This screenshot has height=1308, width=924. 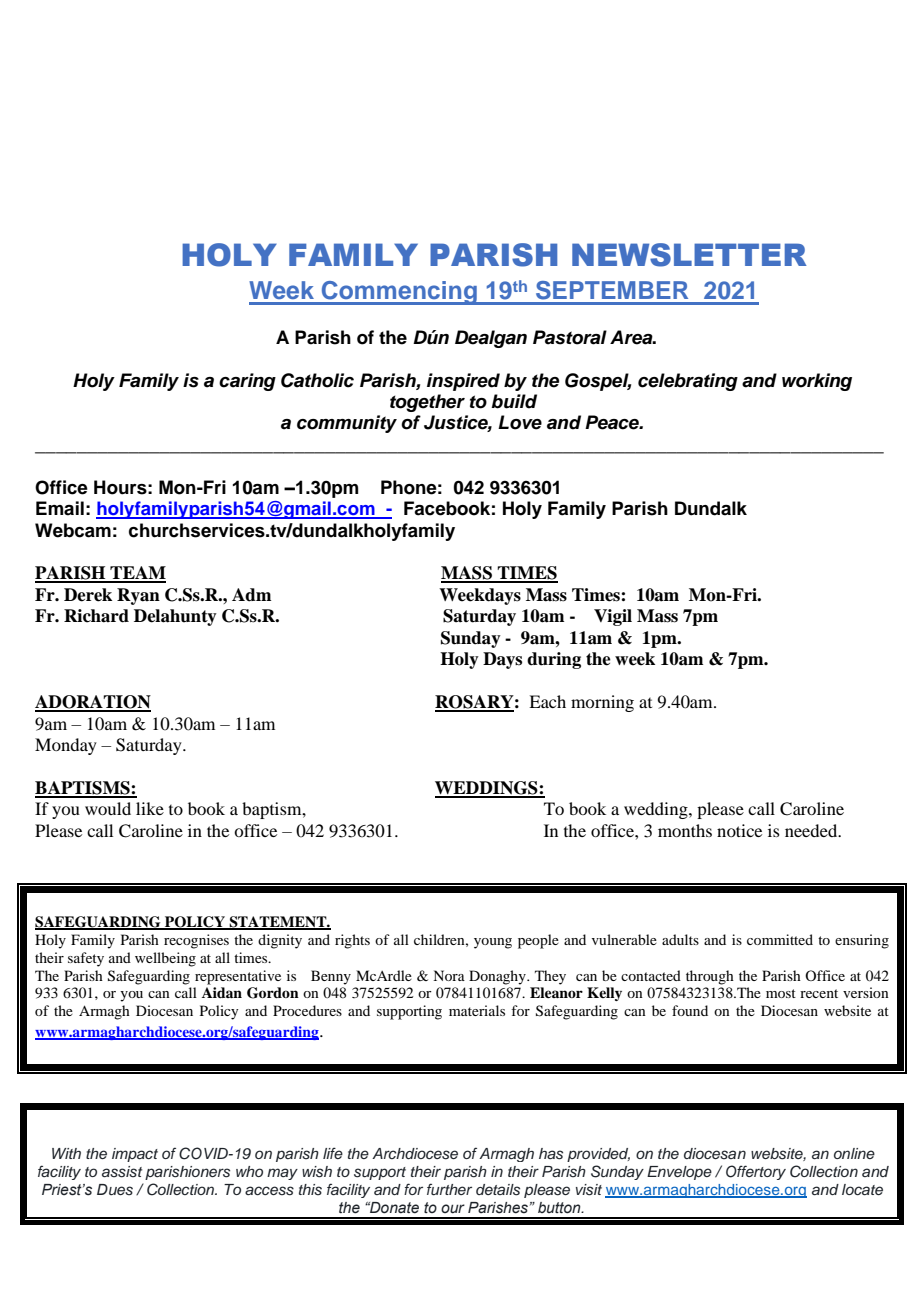 What do you see at coordinates (547, 701) in the screenshot?
I see `Each` at bounding box center [547, 701].
